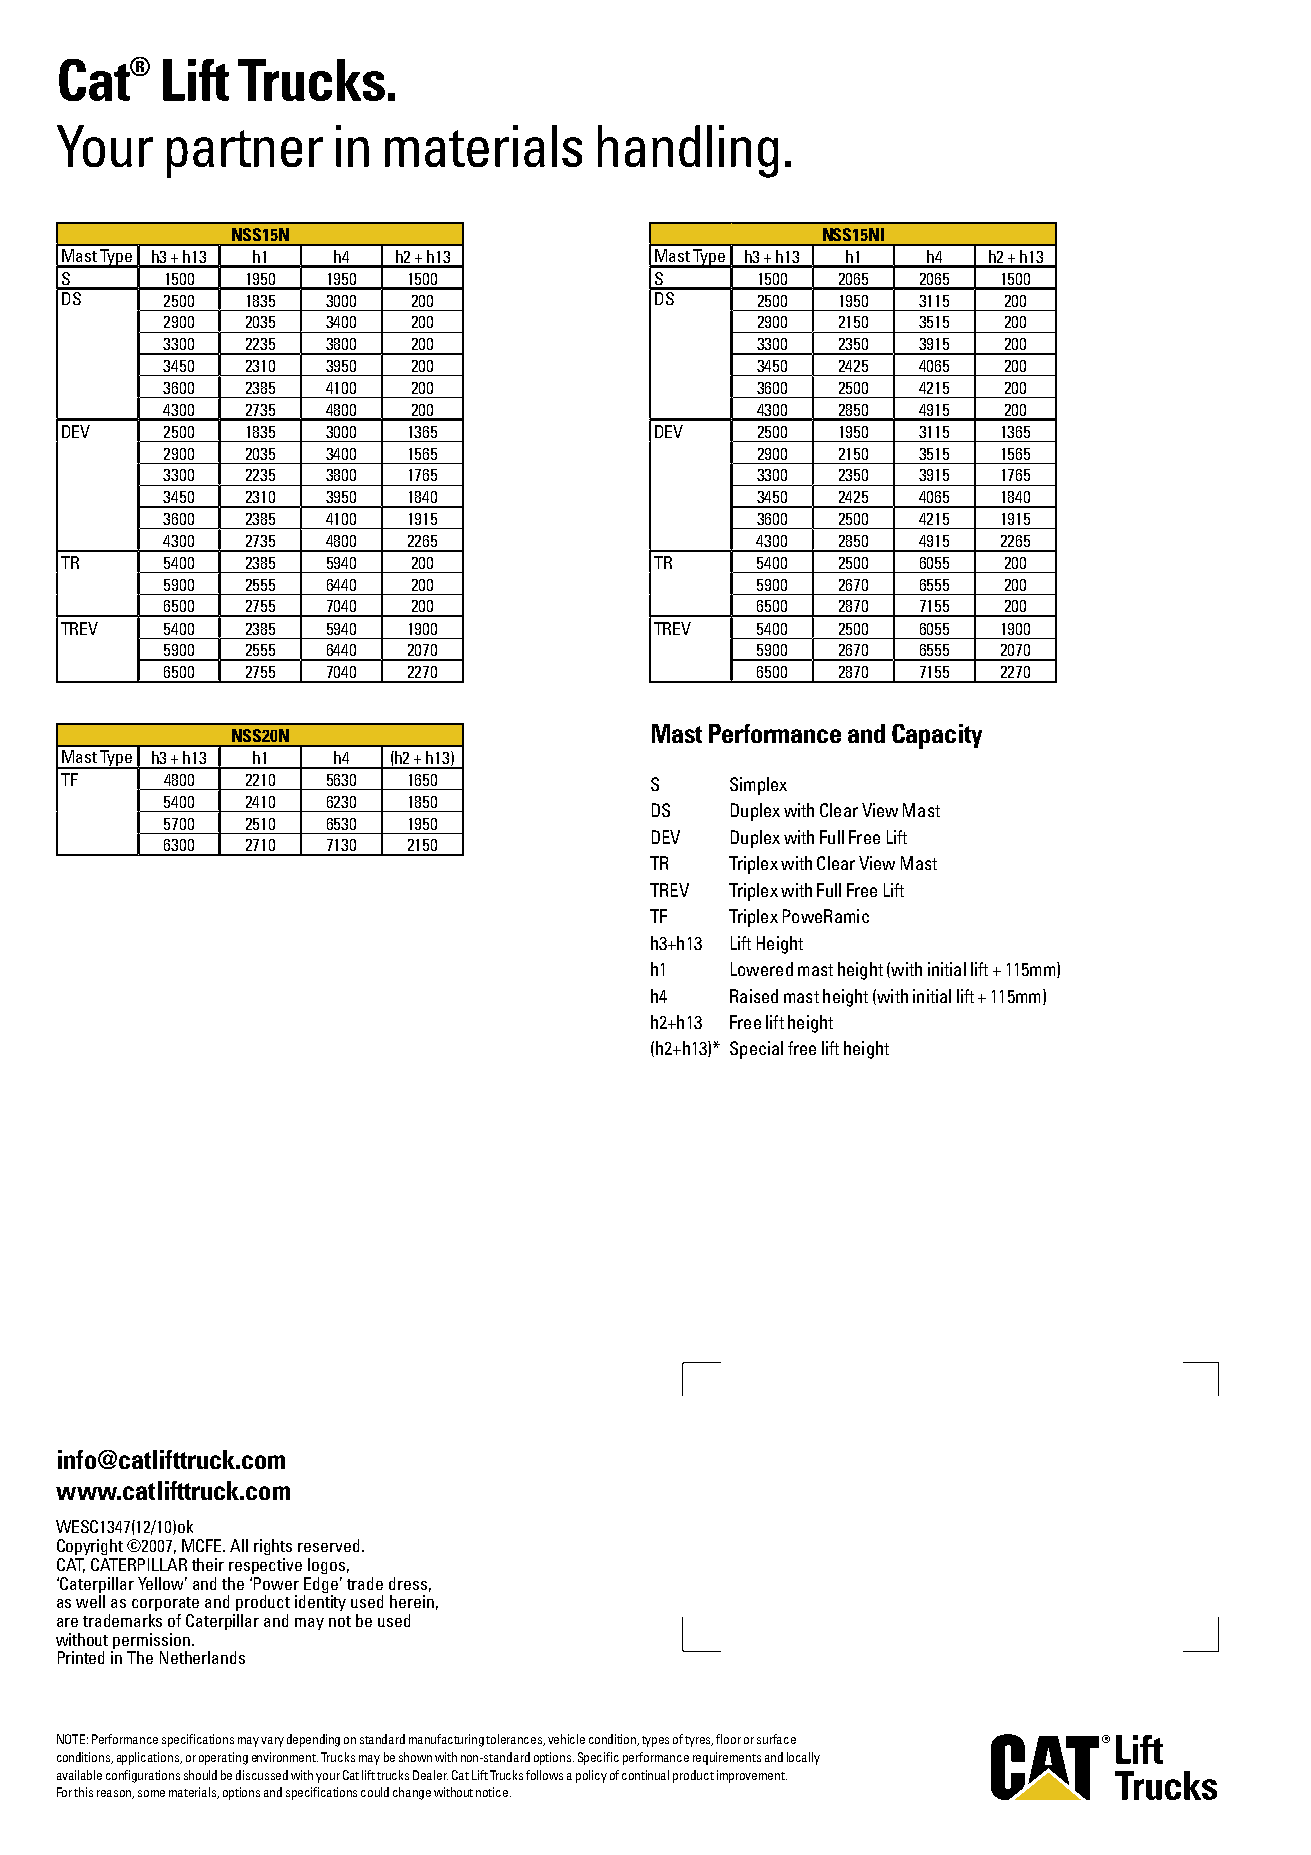 This page has width=1311, height=1855. What do you see at coordinates (273, 1547) in the page?
I see `rights` at bounding box center [273, 1547].
